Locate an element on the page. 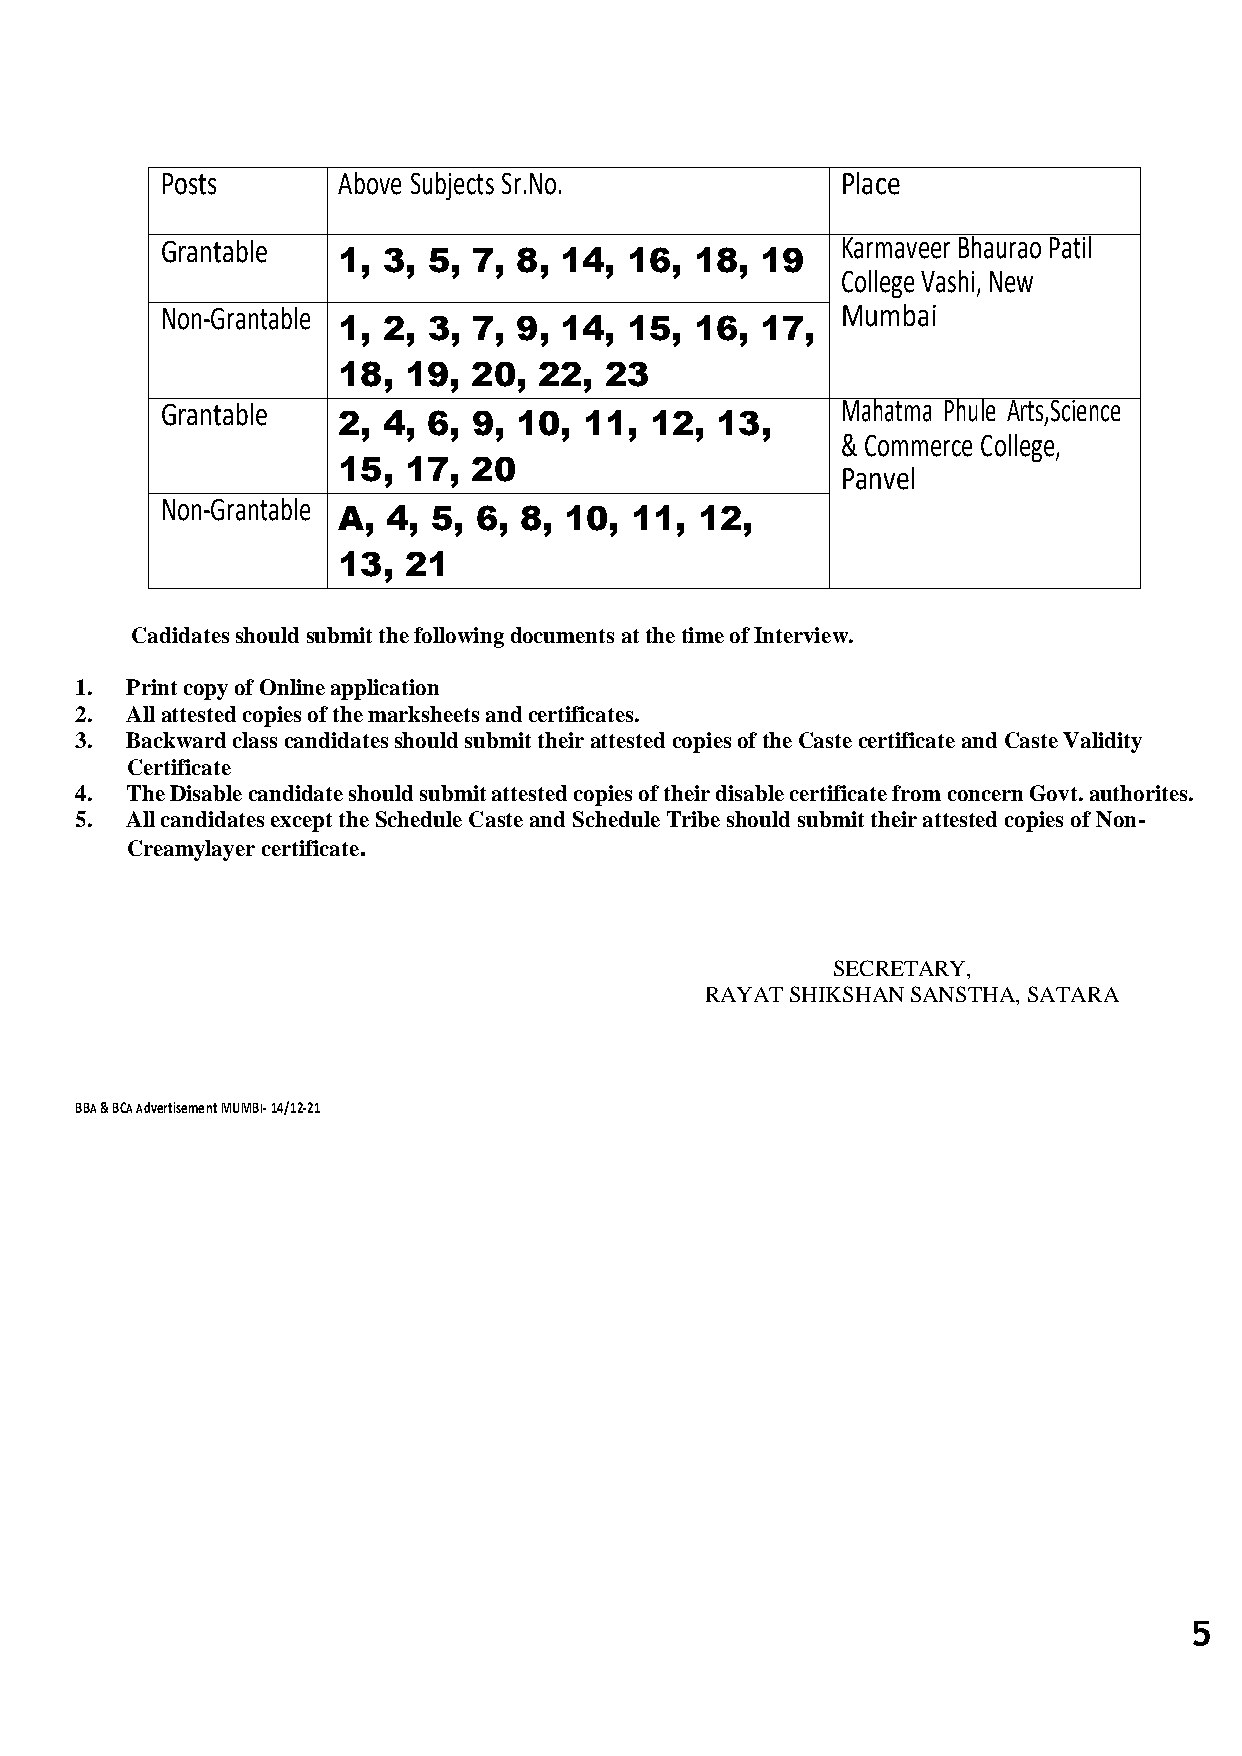 The image size is (1242, 1756). Posts is located at coordinates (189, 184).
